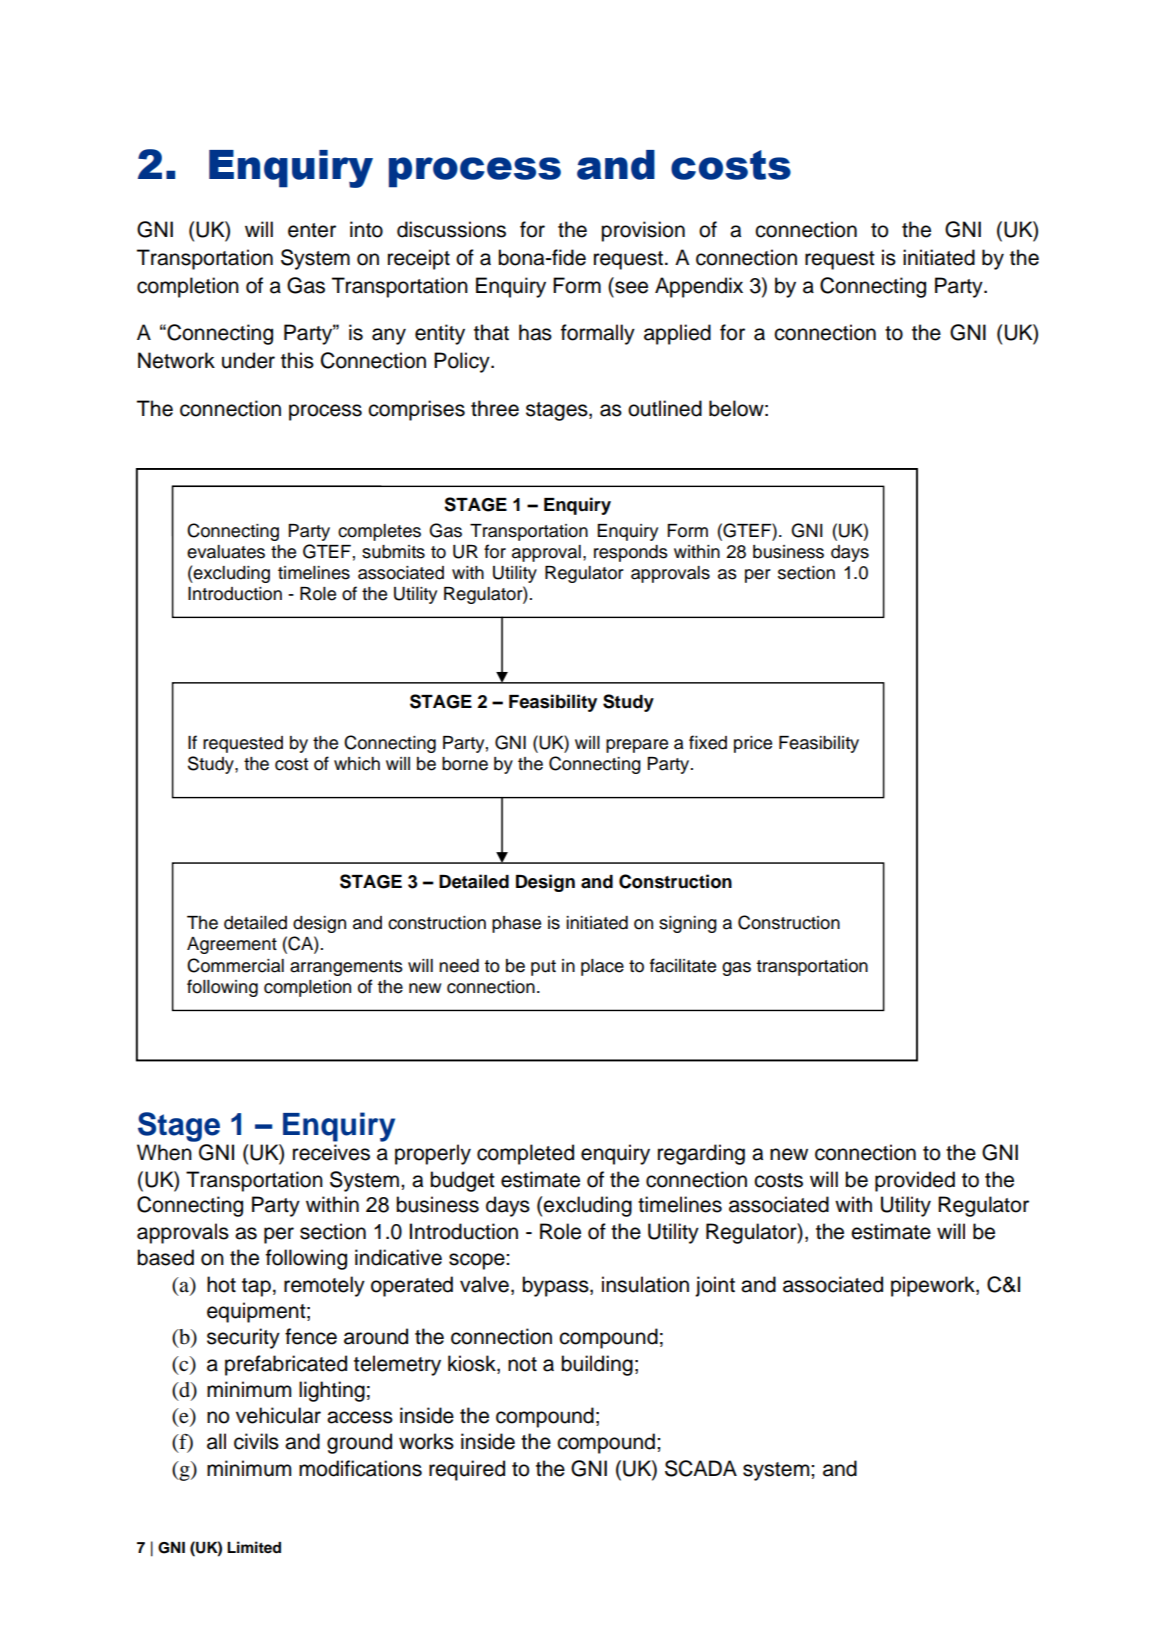 This image has width=1149, height=1625. I want to click on SCADA, so click(701, 1468).
